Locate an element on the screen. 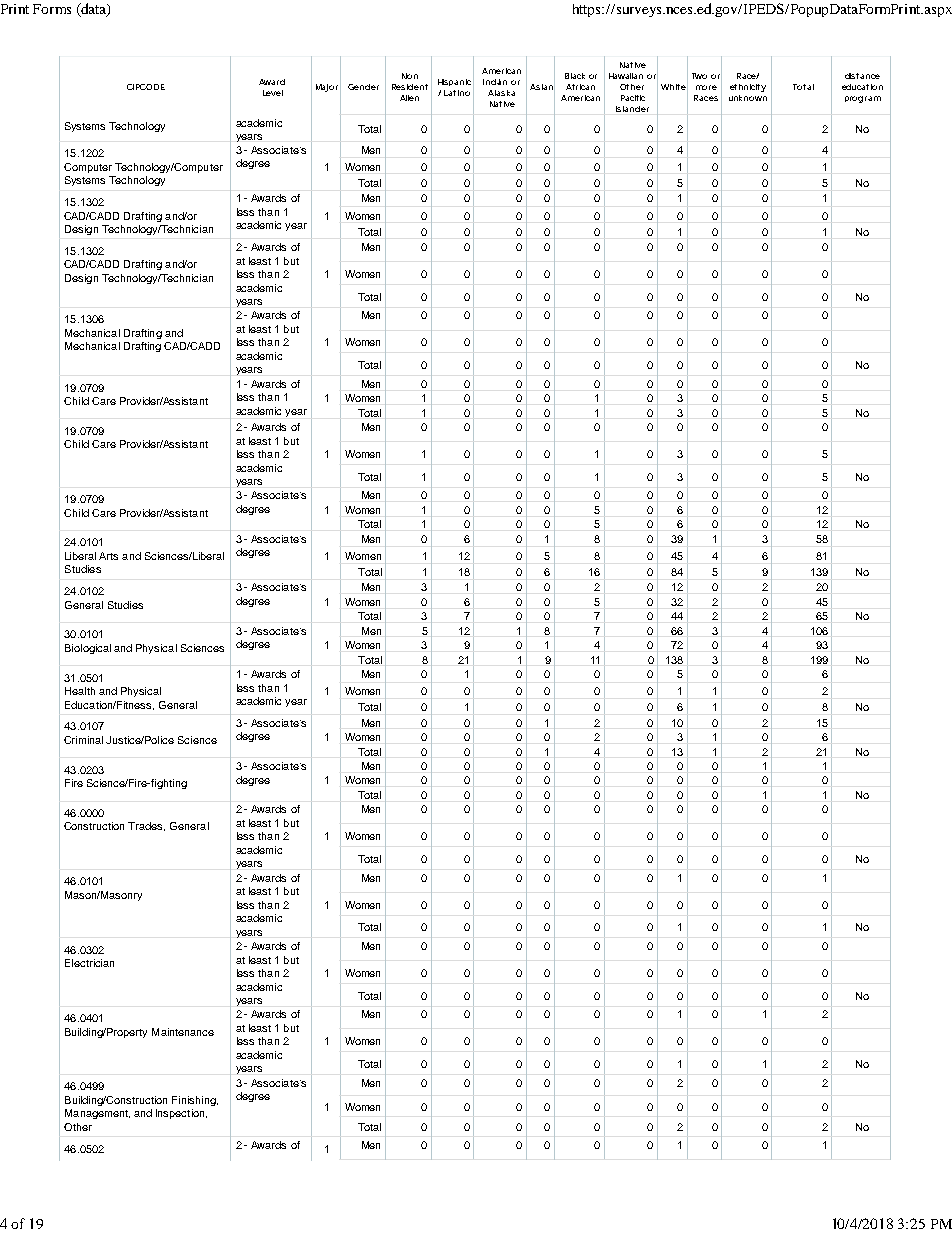  Arts is located at coordinates (108, 556).
